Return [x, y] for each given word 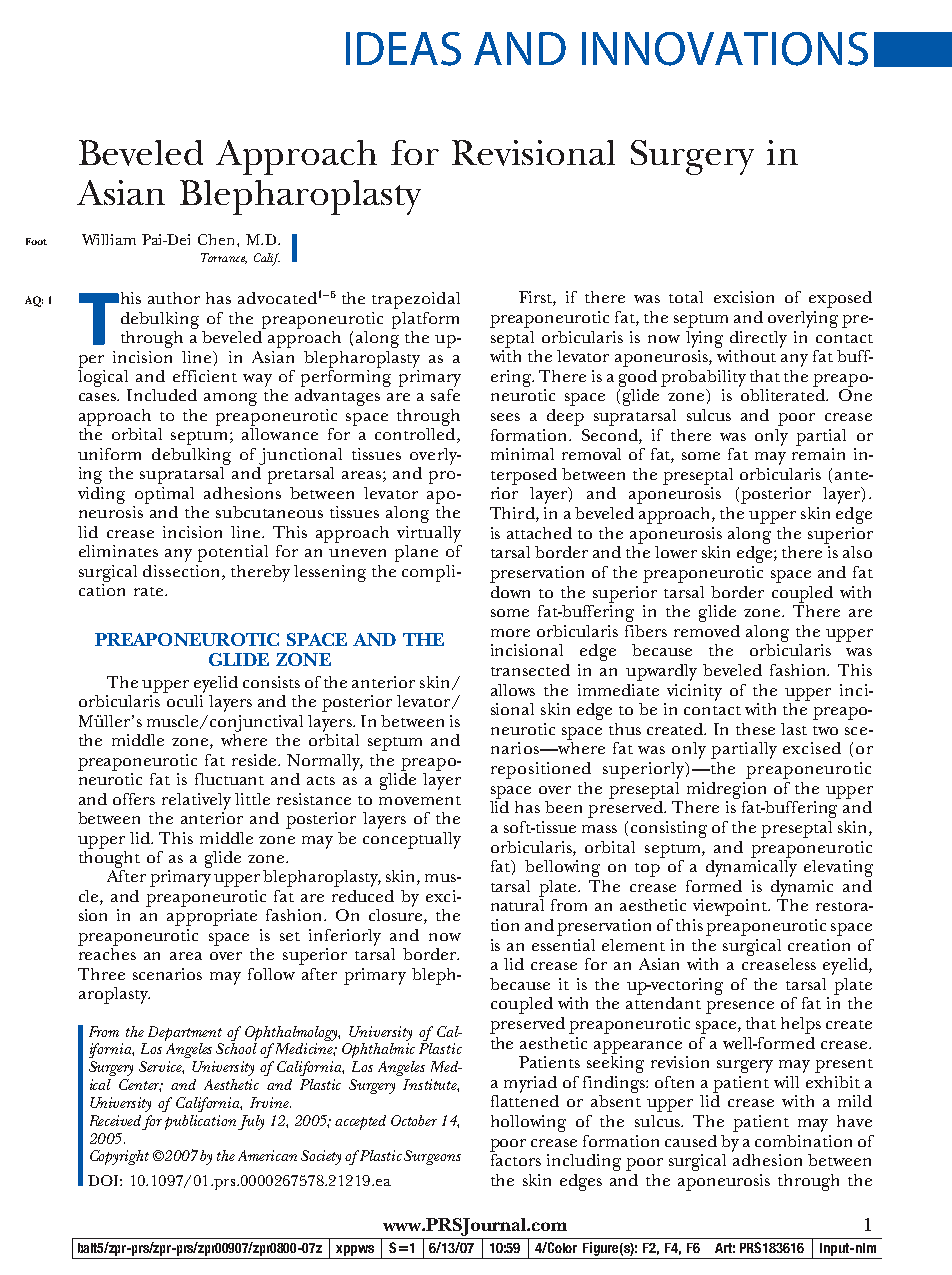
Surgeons [432, 1157]
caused [691, 1141]
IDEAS [403, 49]
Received [115, 1120]
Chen [218, 239]
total [686, 297]
